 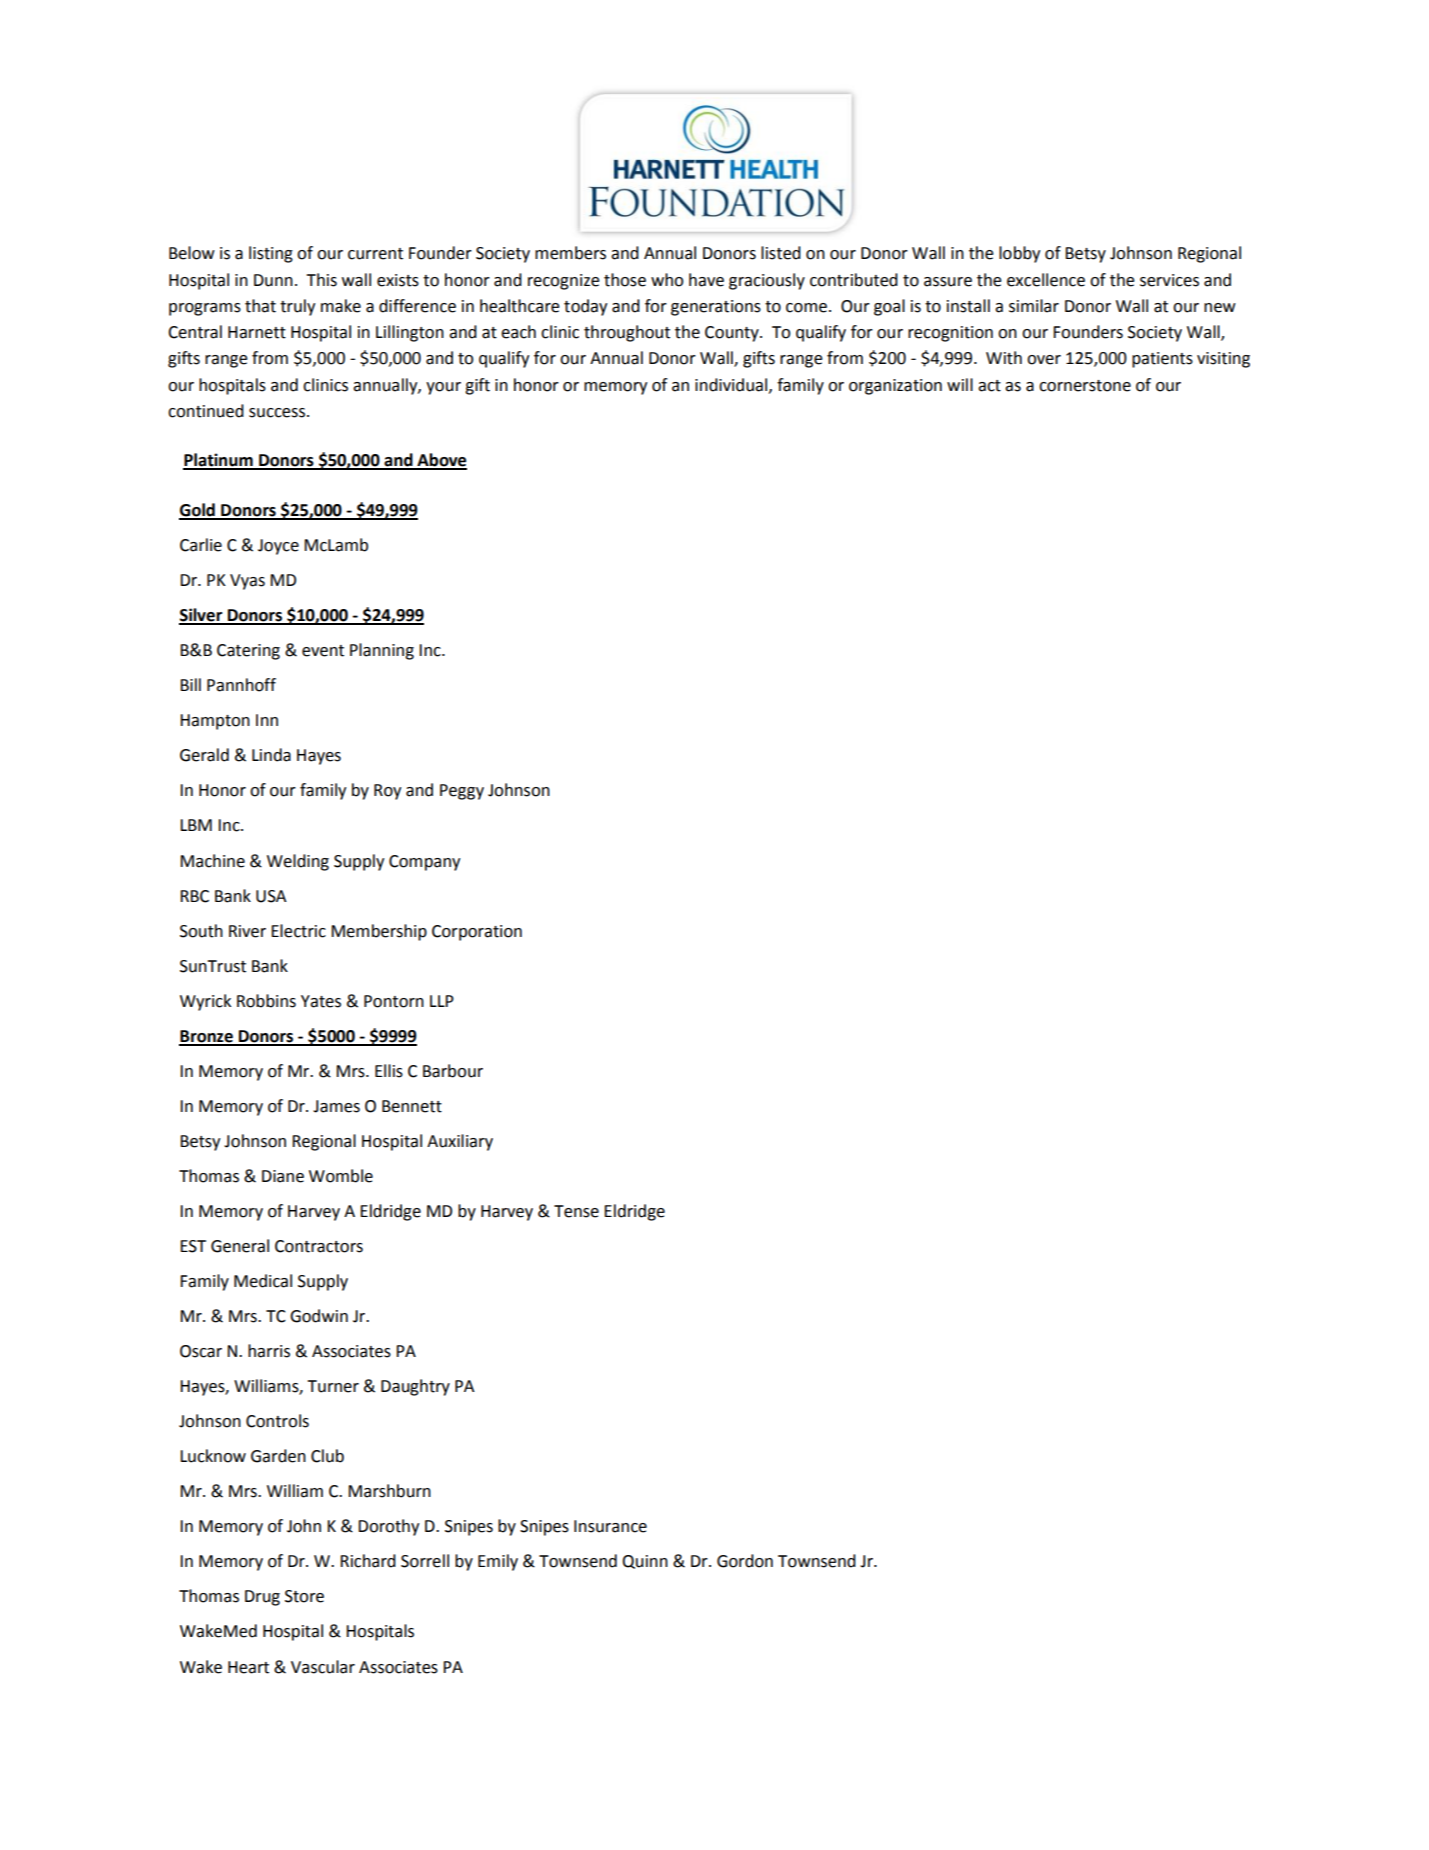 What do you see at coordinates (645, 1562) in the screenshot?
I see `Quinn` at bounding box center [645, 1562].
